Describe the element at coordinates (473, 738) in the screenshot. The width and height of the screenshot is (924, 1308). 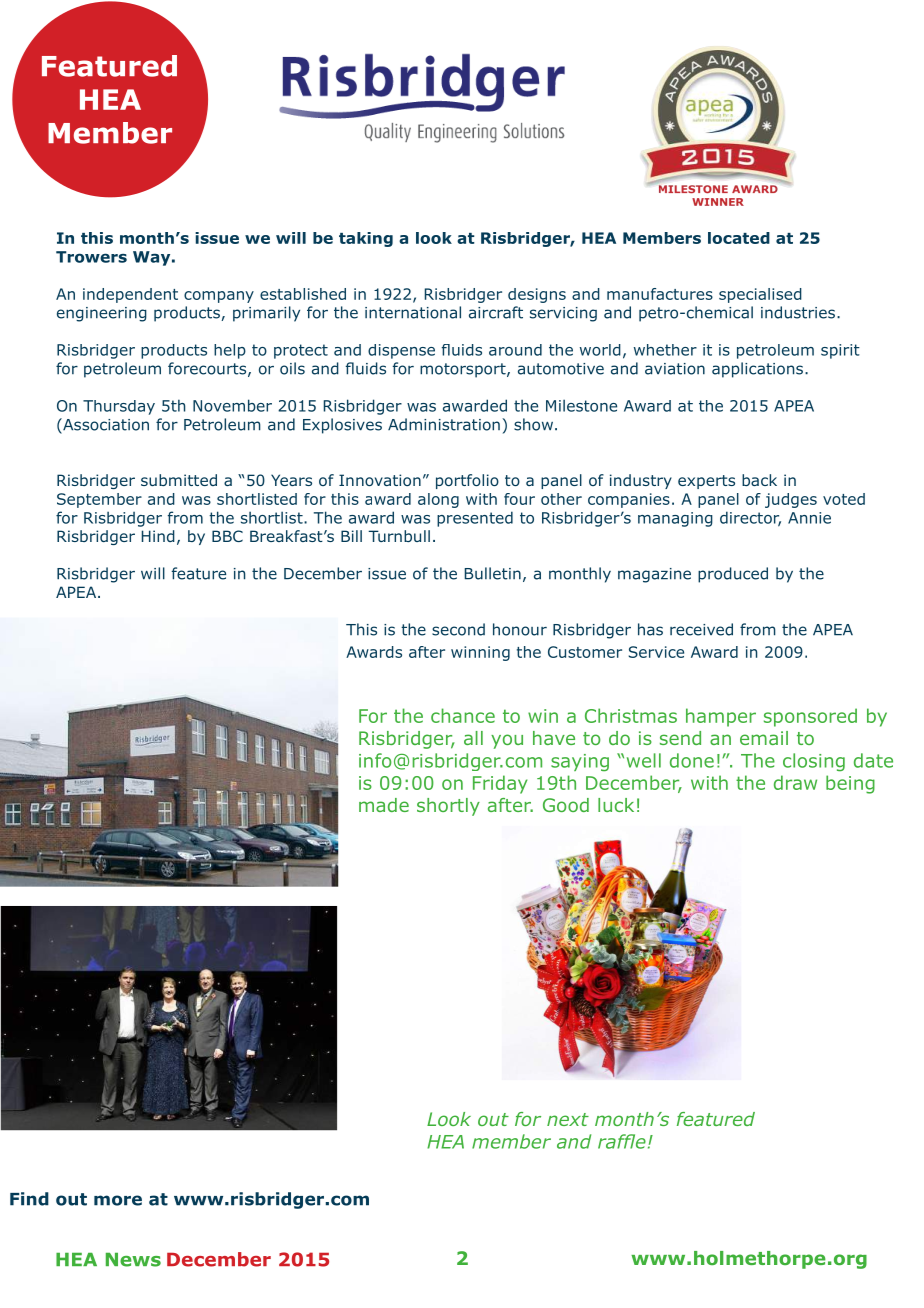
I see `all` at that location.
